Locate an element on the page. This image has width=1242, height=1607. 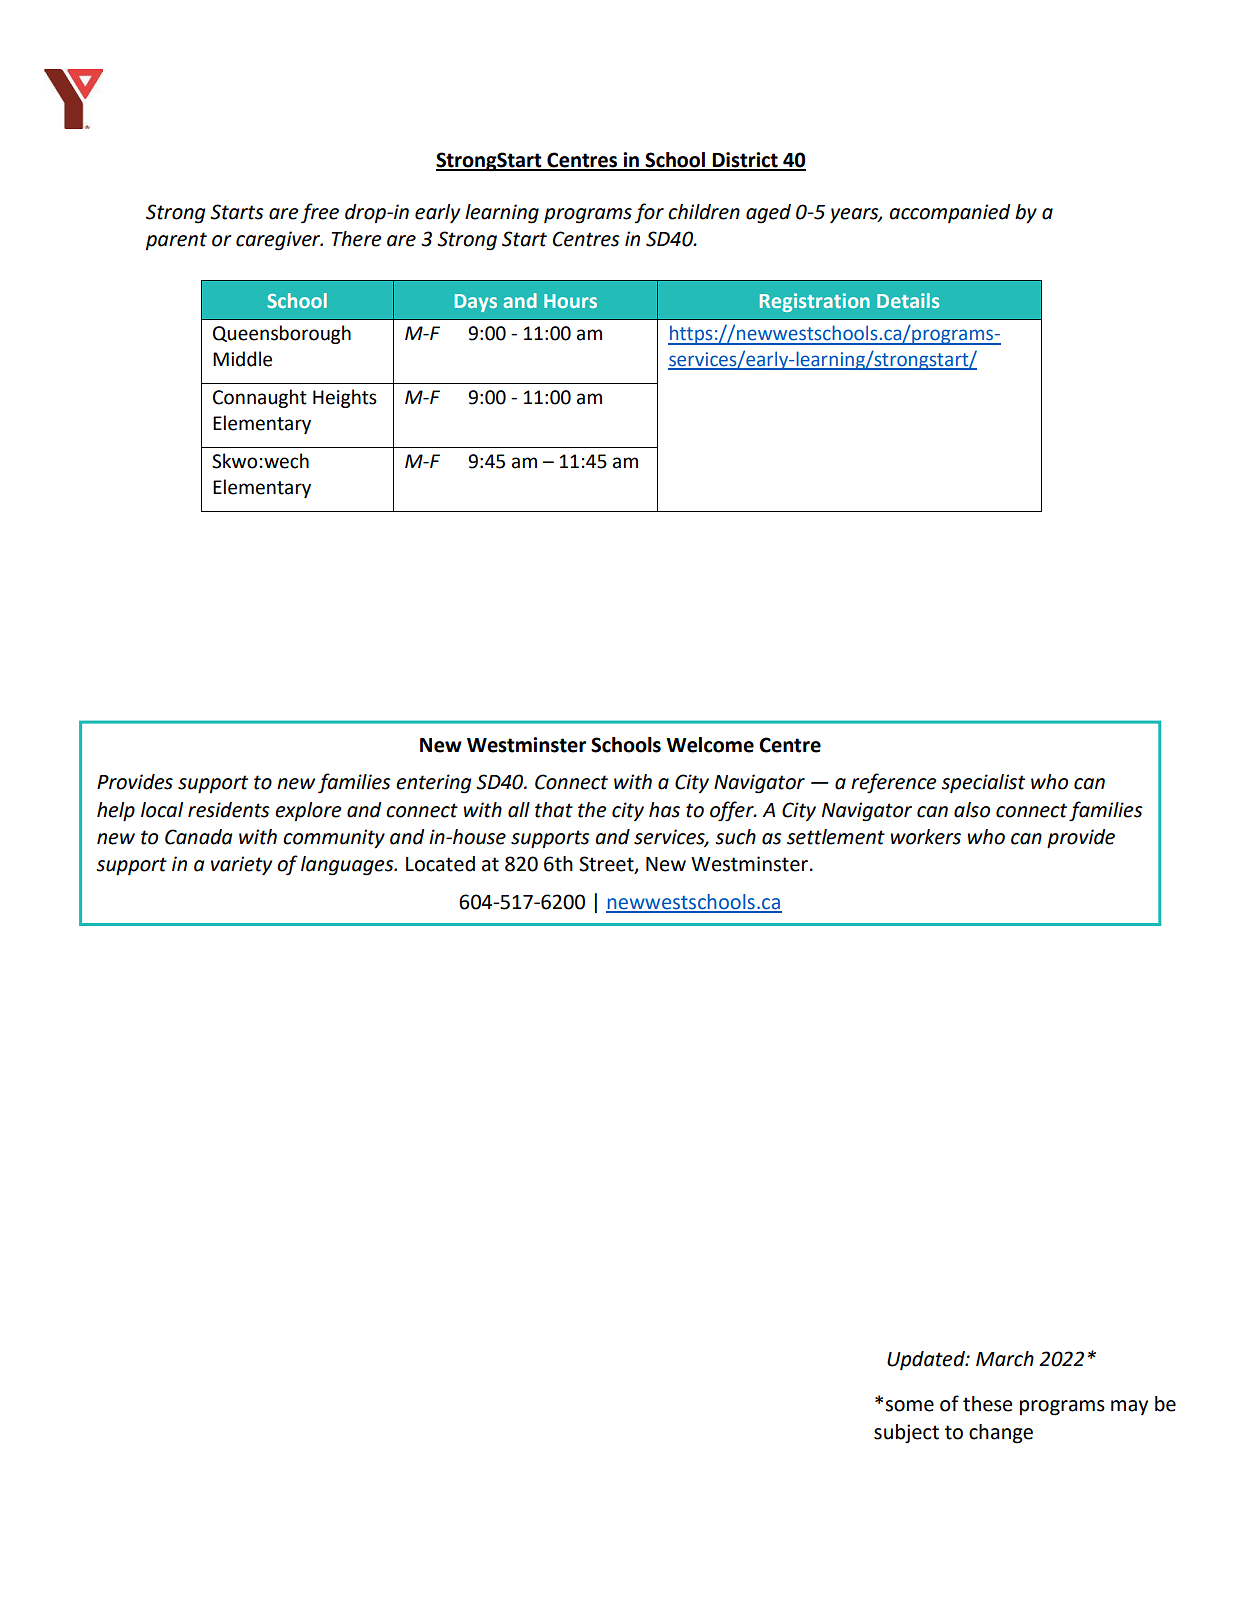
caregiver is located at coordinates (279, 241).
